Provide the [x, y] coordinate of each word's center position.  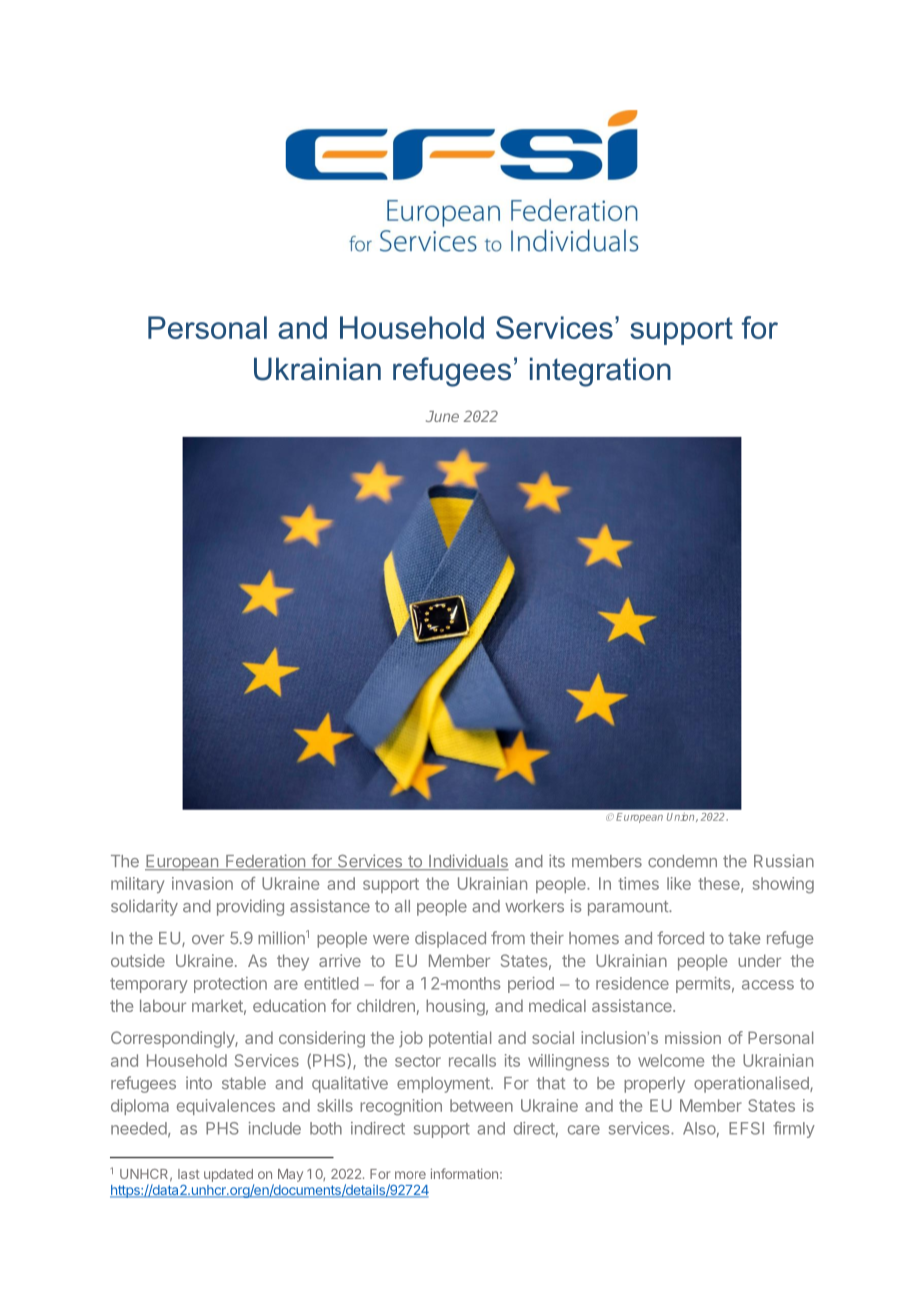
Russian [784, 861]
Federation [265, 862]
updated [228, 1175]
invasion [202, 883]
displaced [450, 939]
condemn [682, 861]
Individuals [468, 862]
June [442, 416]
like [679, 883]
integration [600, 372]
